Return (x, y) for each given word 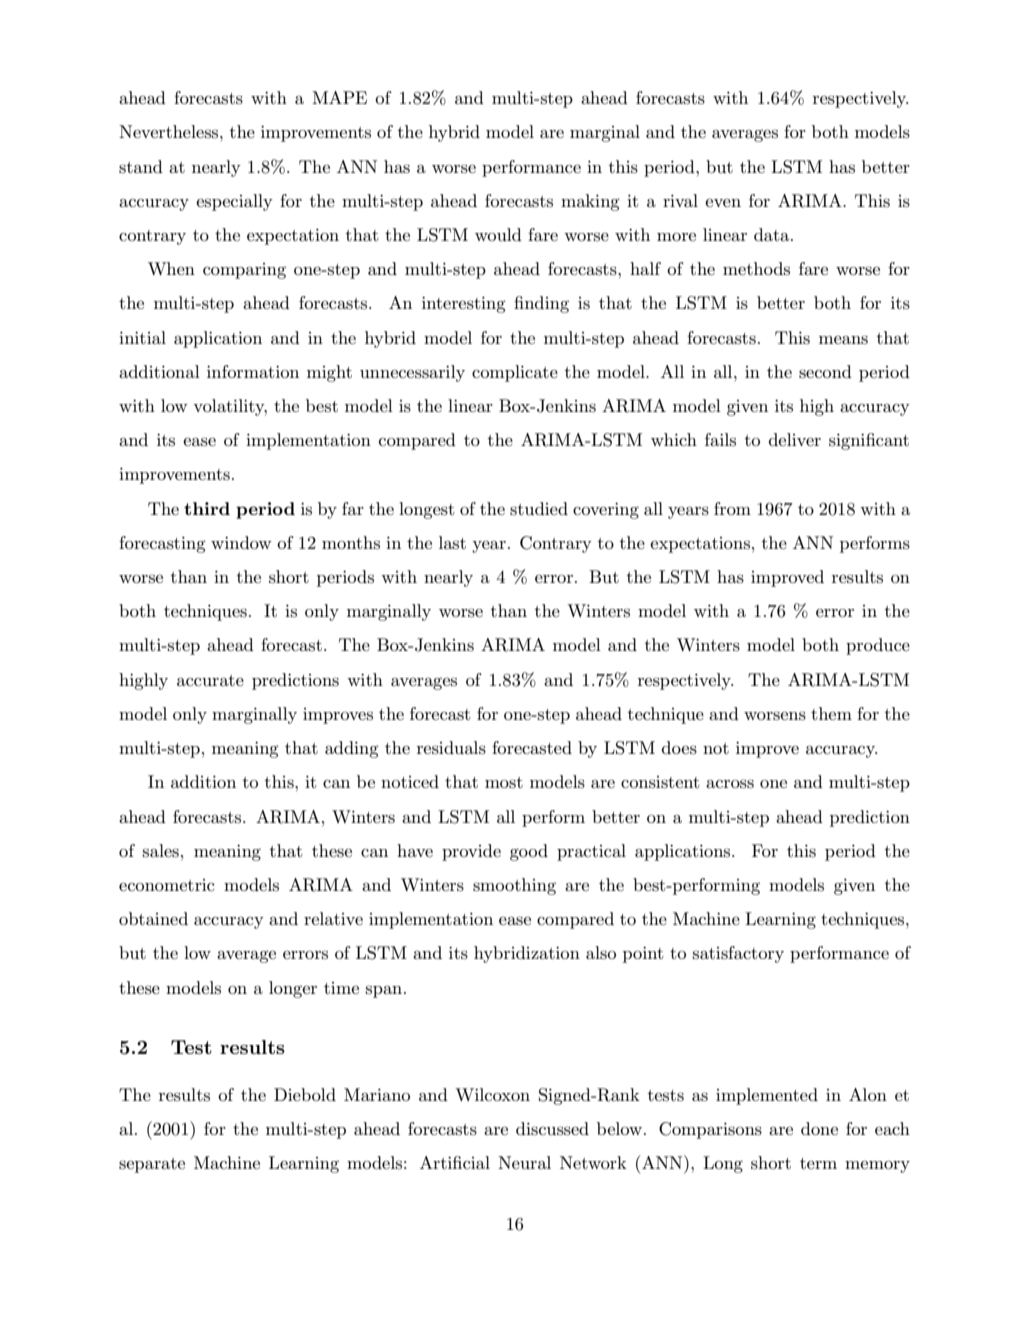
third (207, 508)
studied (539, 509)
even (723, 203)
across (730, 784)
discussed (552, 1129)
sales (161, 851)
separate (152, 1165)
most (504, 783)
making (590, 202)
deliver (795, 439)
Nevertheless (170, 131)
